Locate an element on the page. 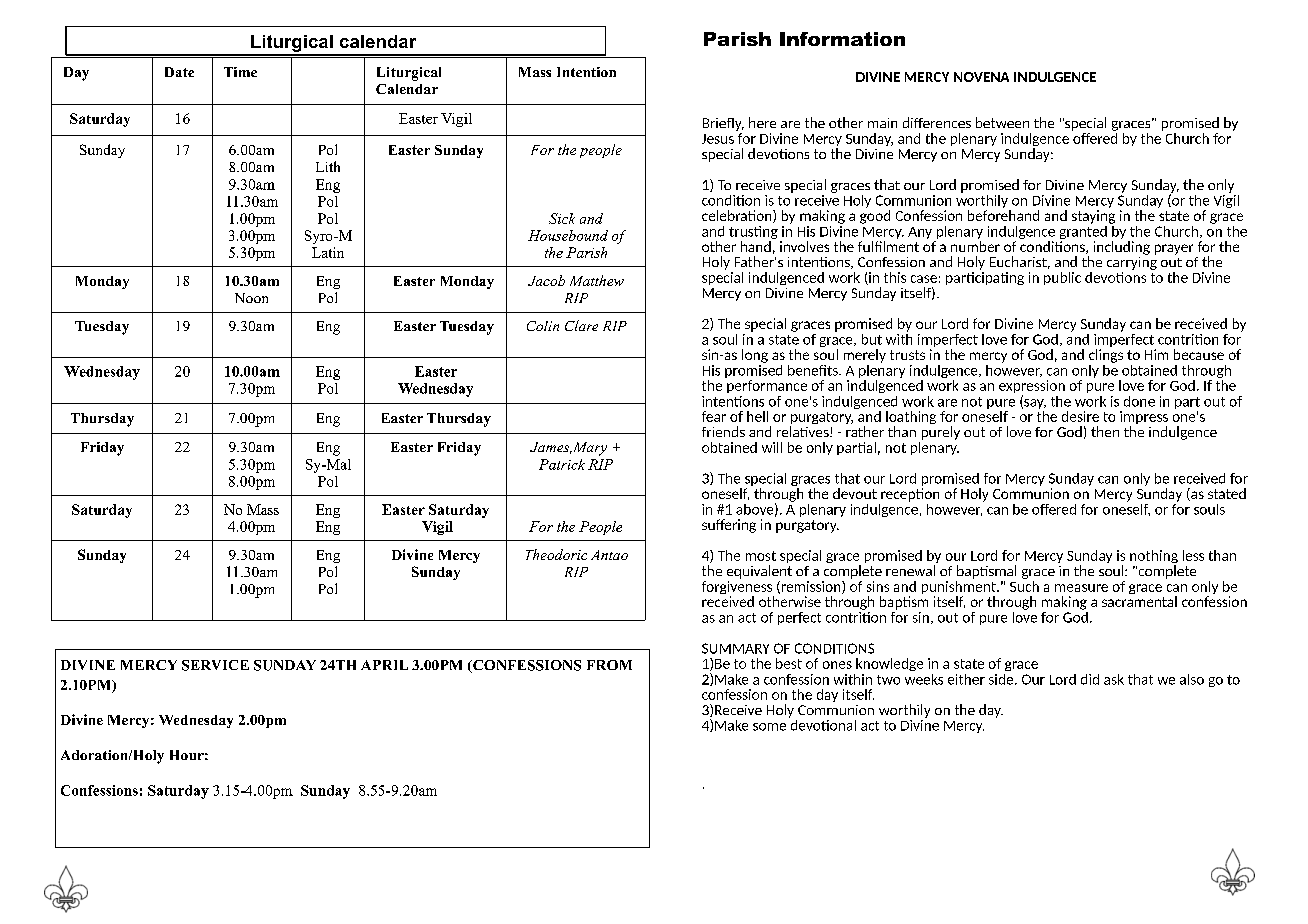 The height and width of the image is (924, 1308). some is located at coordinates (769, 727).
